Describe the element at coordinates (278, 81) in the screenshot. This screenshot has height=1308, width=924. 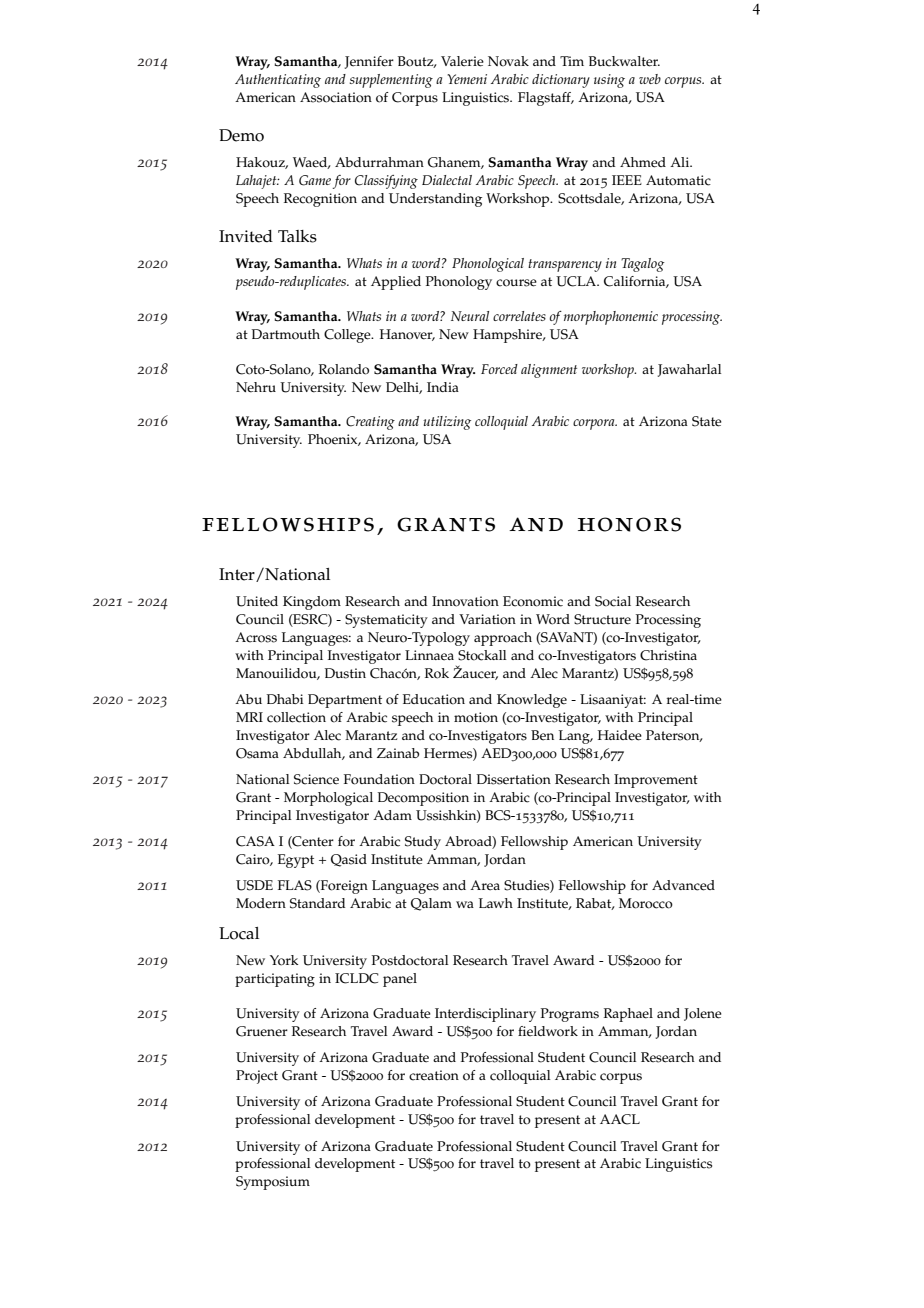
I see `Authenticating` at that location.
